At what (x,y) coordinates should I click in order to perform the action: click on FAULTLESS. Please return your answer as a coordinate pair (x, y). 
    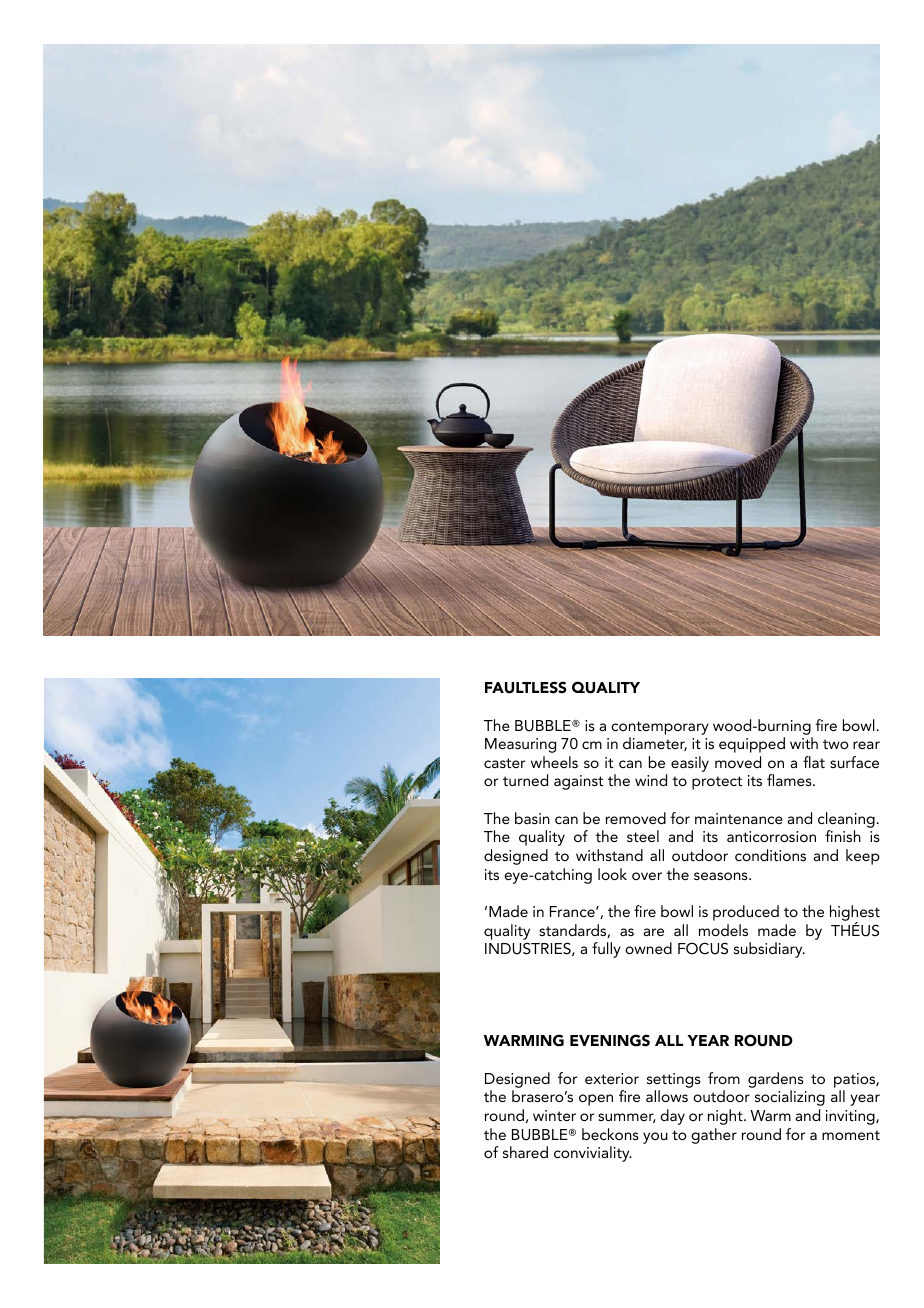
    Looking at the image, I should click on (526, 687).
